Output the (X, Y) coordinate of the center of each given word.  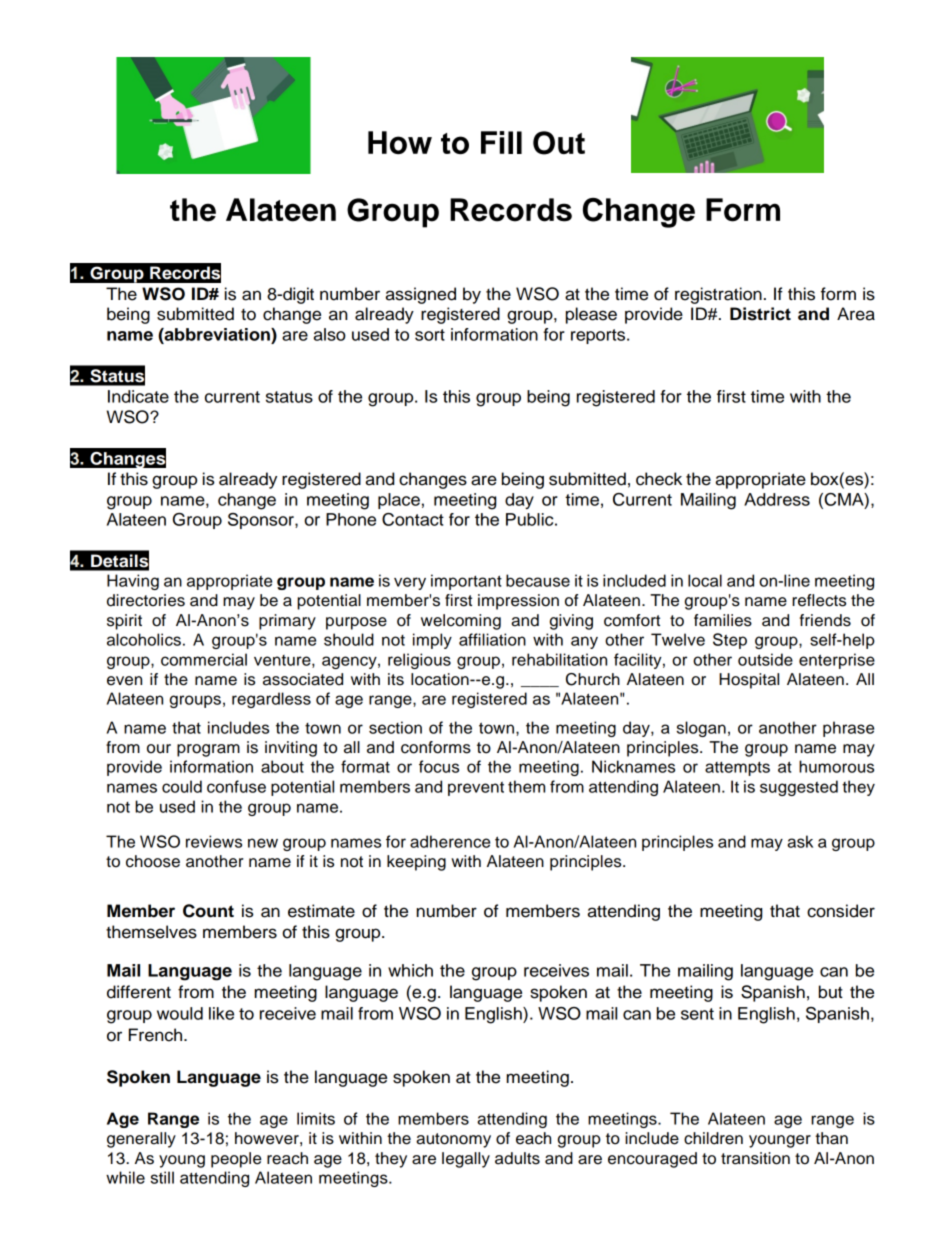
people (236, 1160)
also (330, 334)
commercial (204, 659)
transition (755, 1158)
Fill (501, 142)
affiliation (492, 639)
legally (466, 1160)
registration (718, 295)
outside (765, 659)
